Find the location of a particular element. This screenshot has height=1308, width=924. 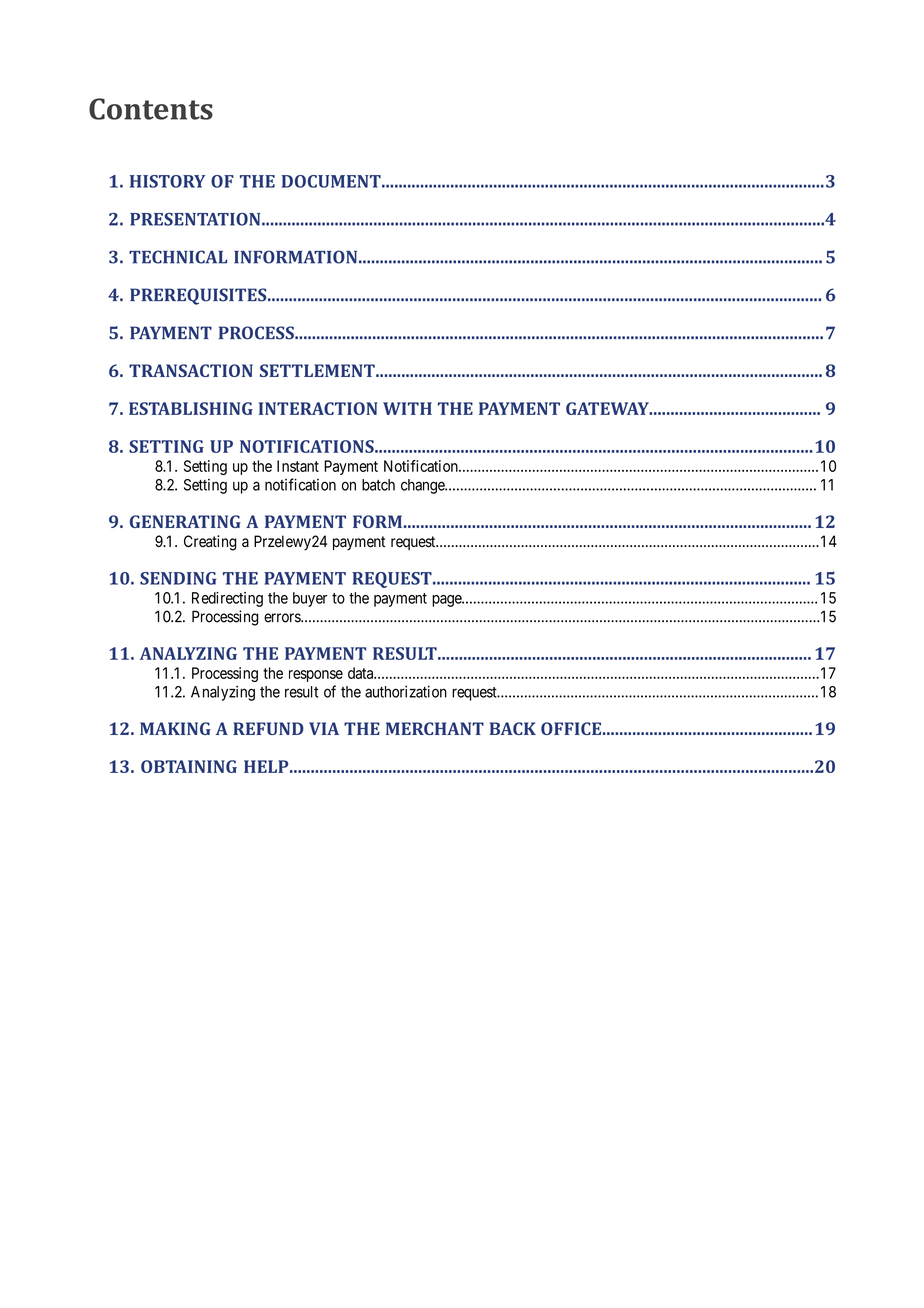

page is located at coordinates (447, 601).
